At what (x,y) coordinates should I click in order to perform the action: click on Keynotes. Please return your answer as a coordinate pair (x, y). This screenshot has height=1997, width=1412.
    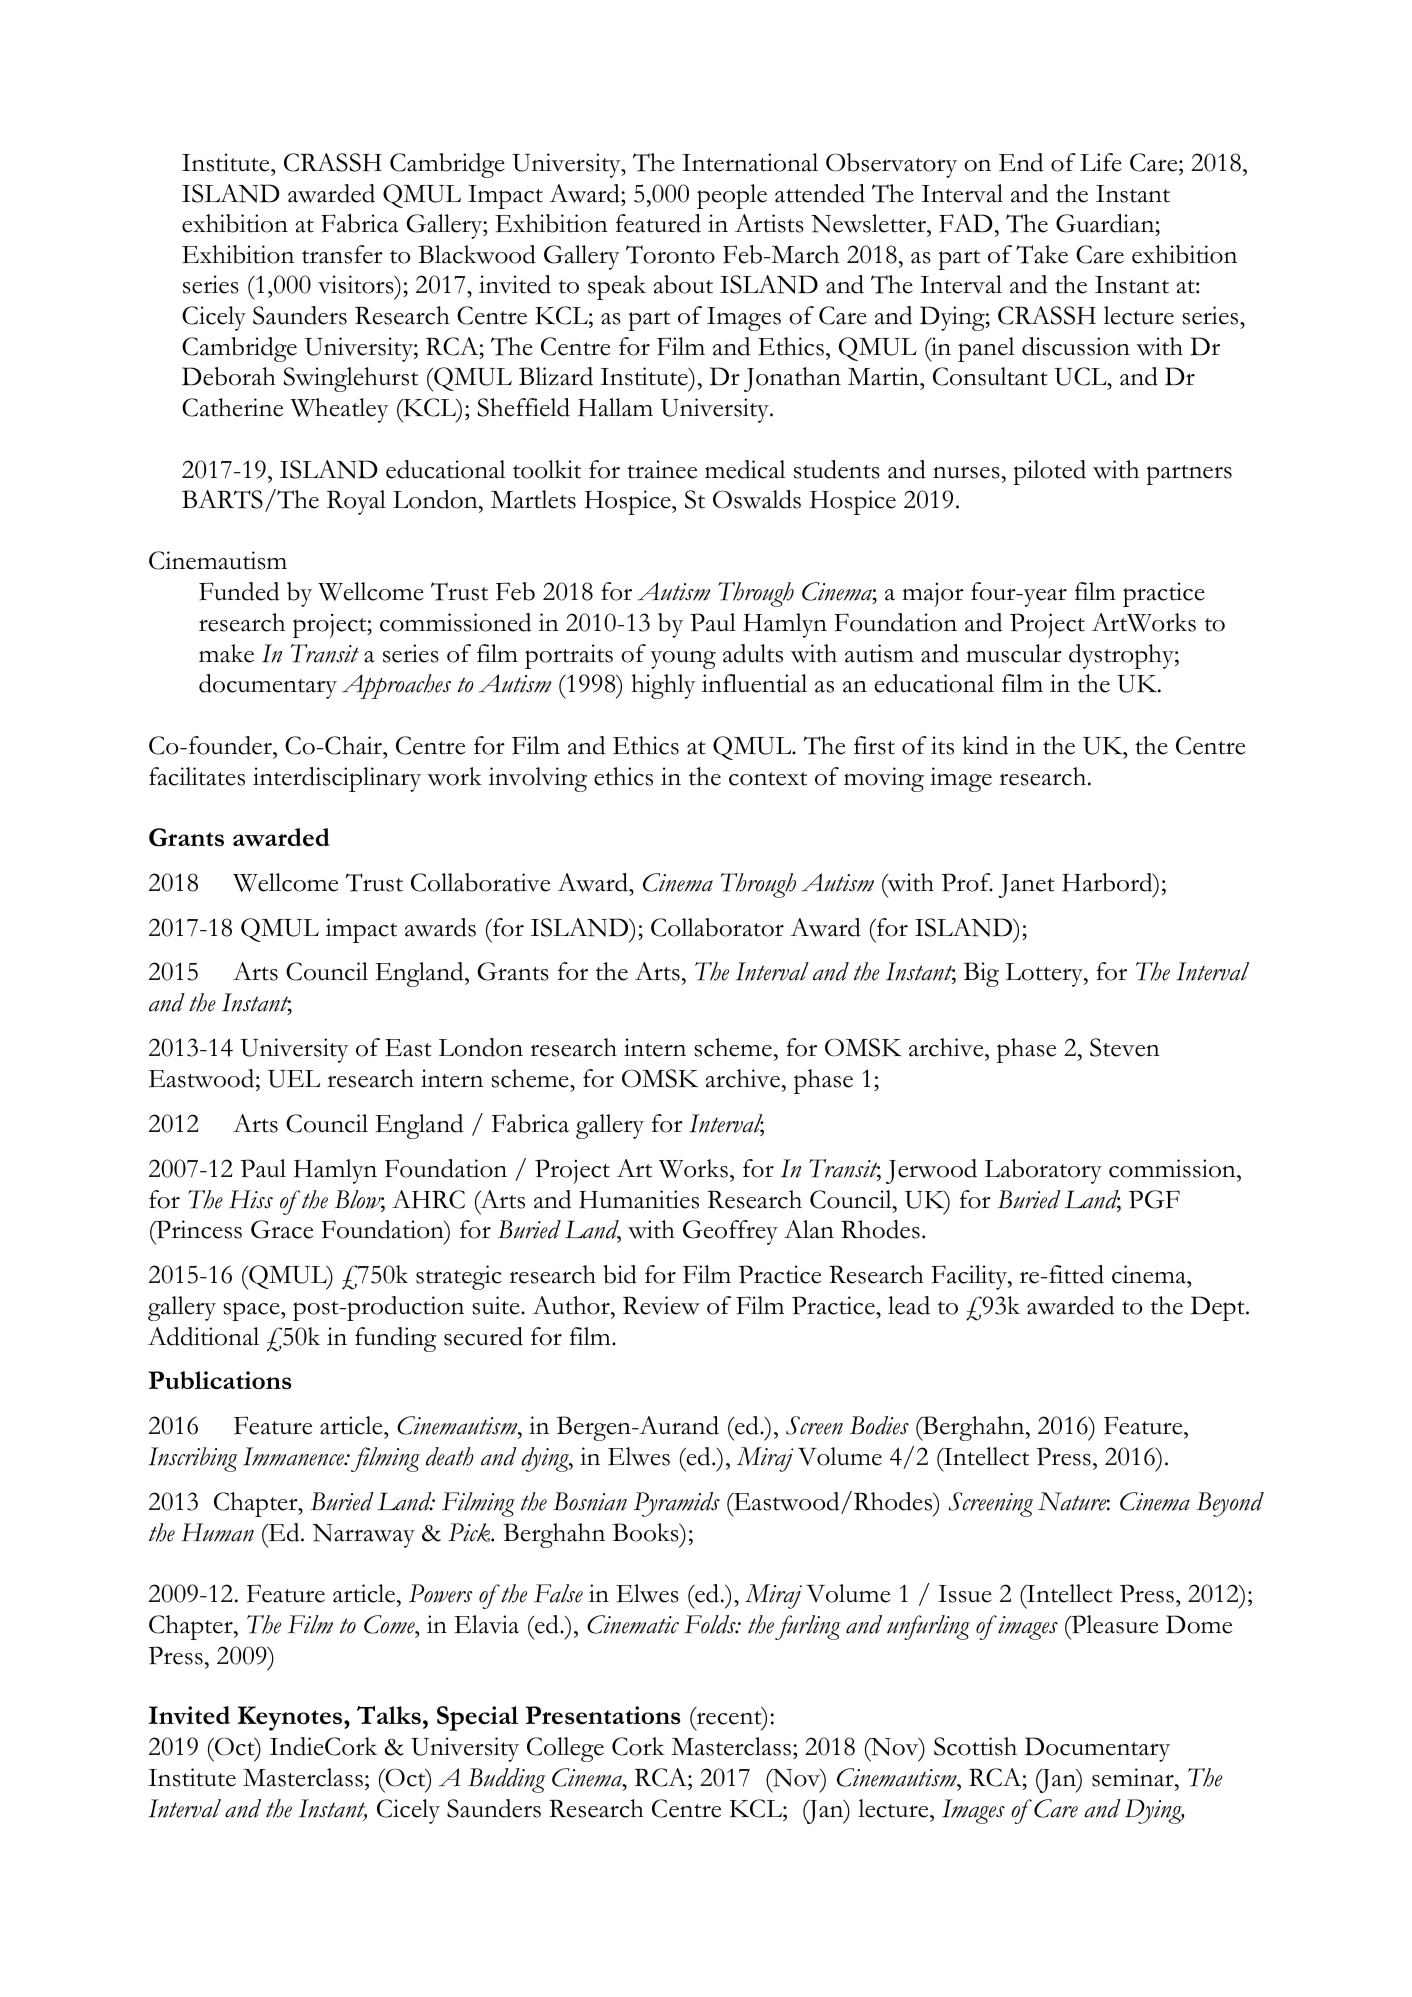
    Looking at the image, I should click on (291, 1718).
